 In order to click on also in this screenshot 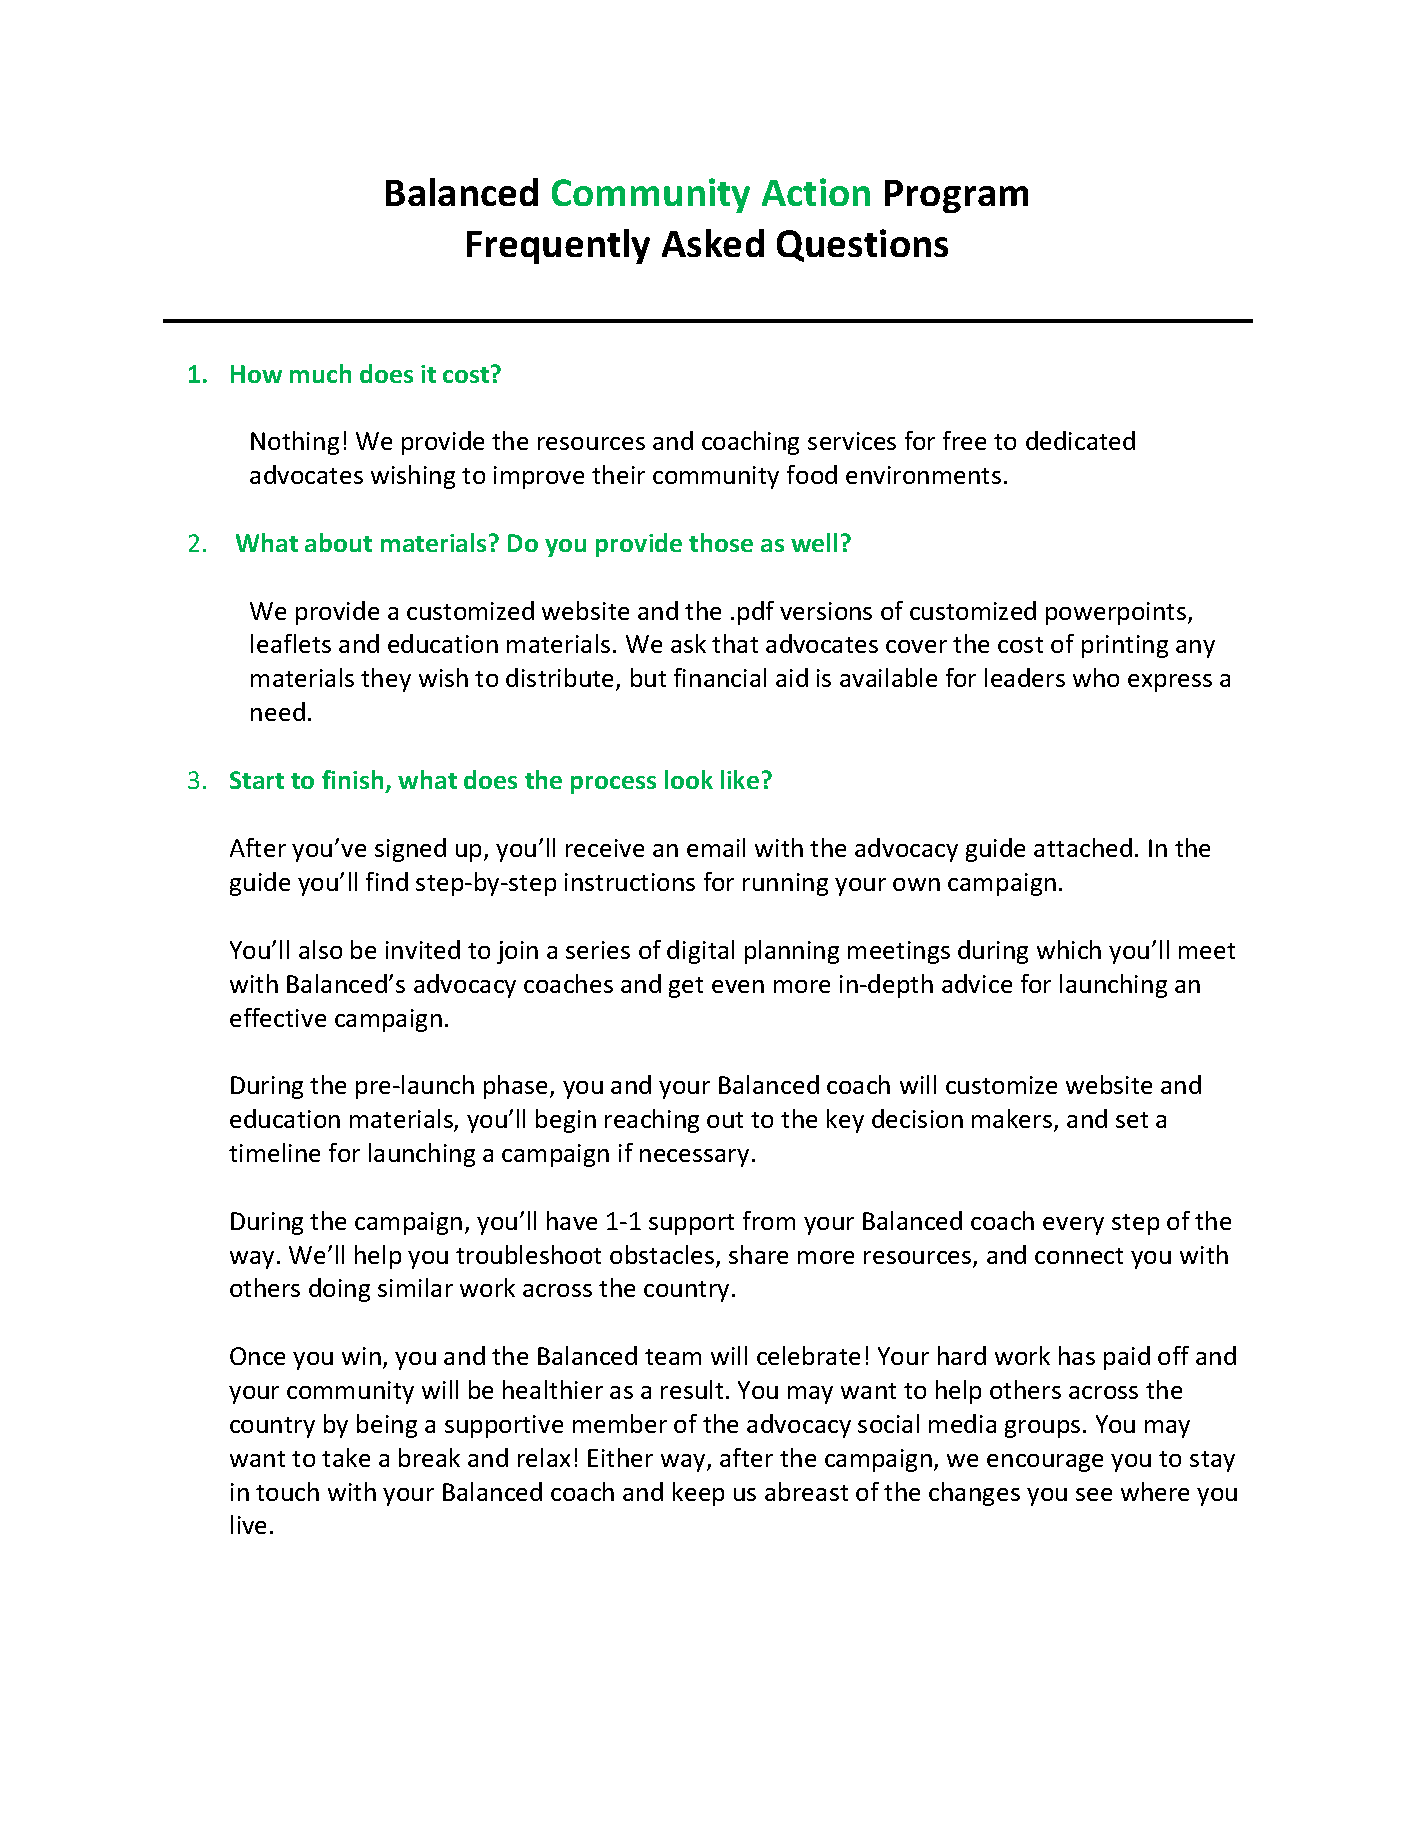, I will do `click(320, 949)`.
